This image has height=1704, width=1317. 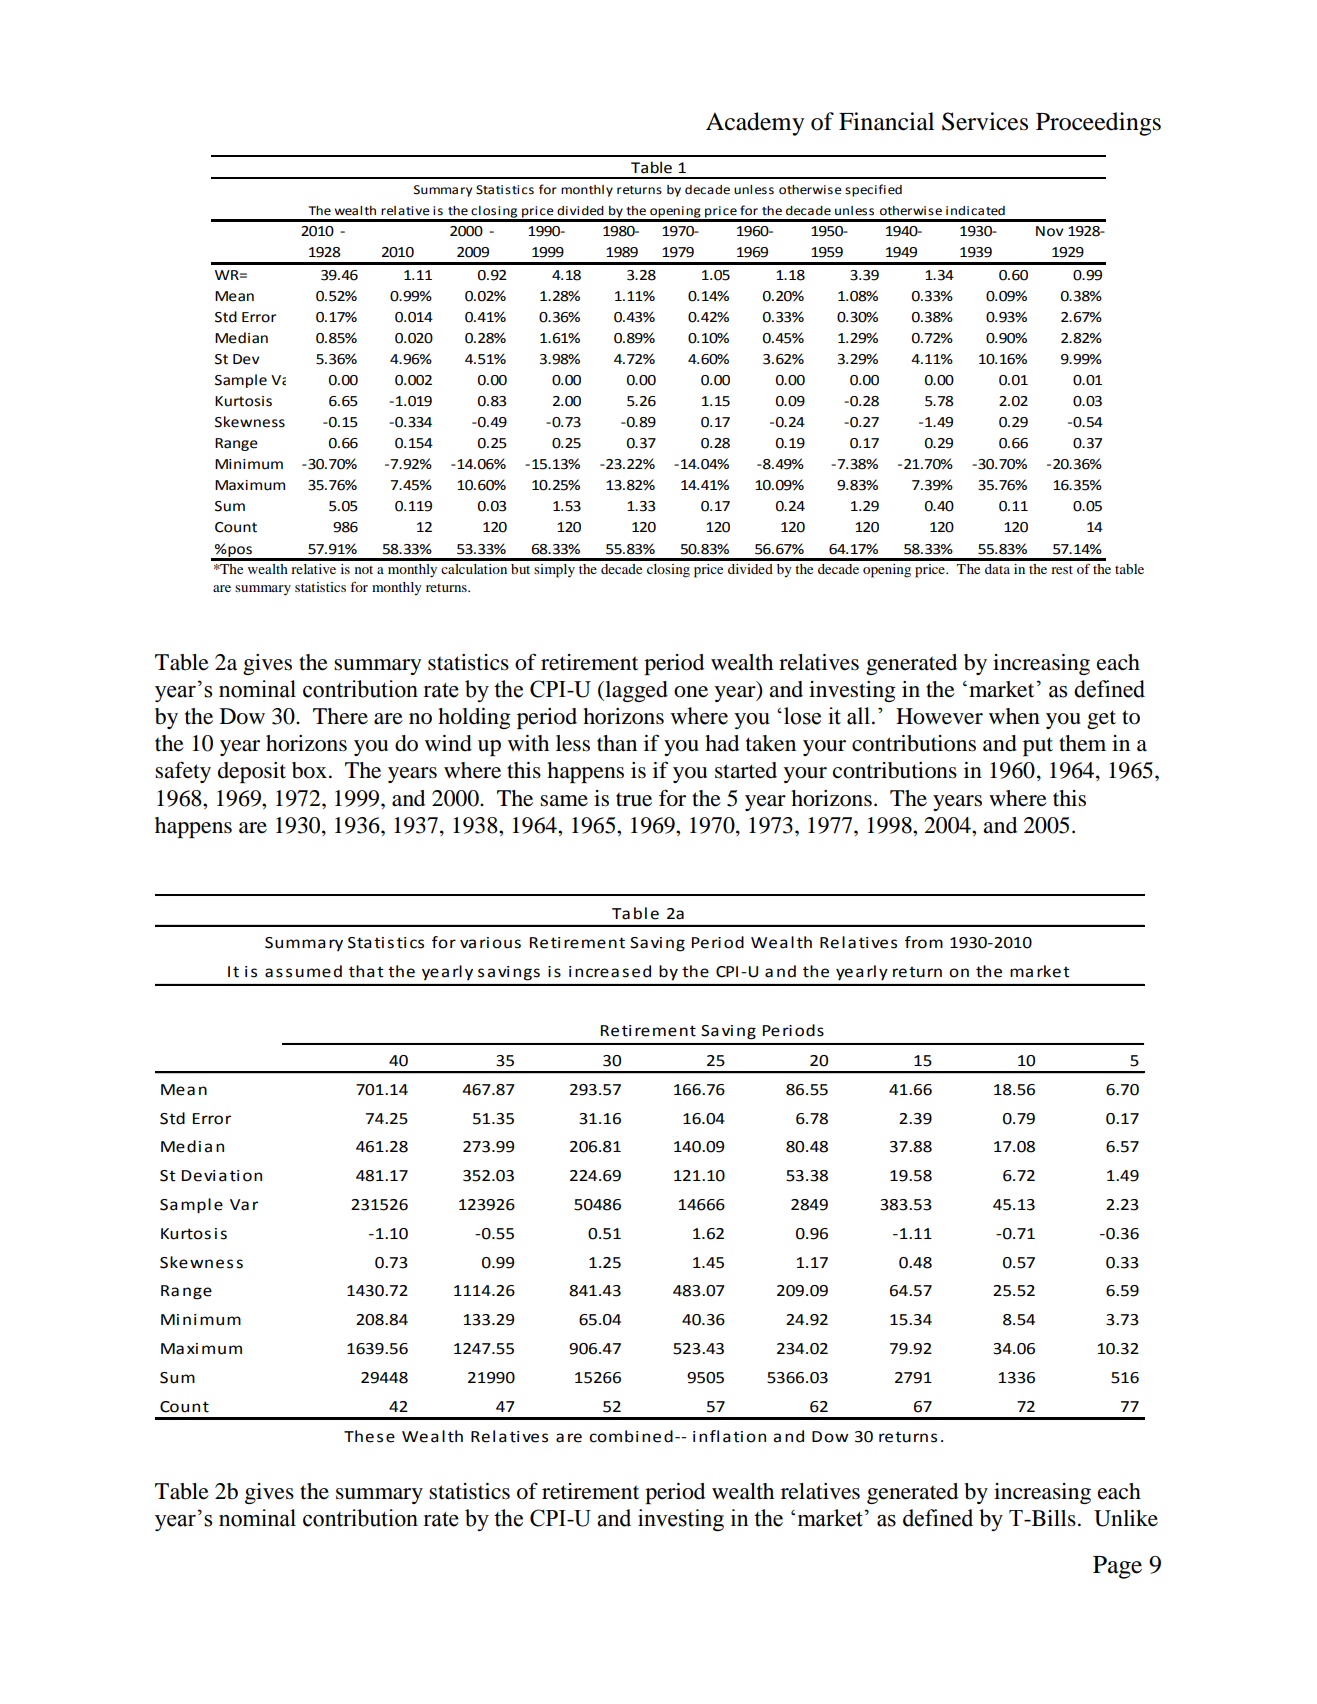 I want to click on Services, so click(x=985, y=121).
